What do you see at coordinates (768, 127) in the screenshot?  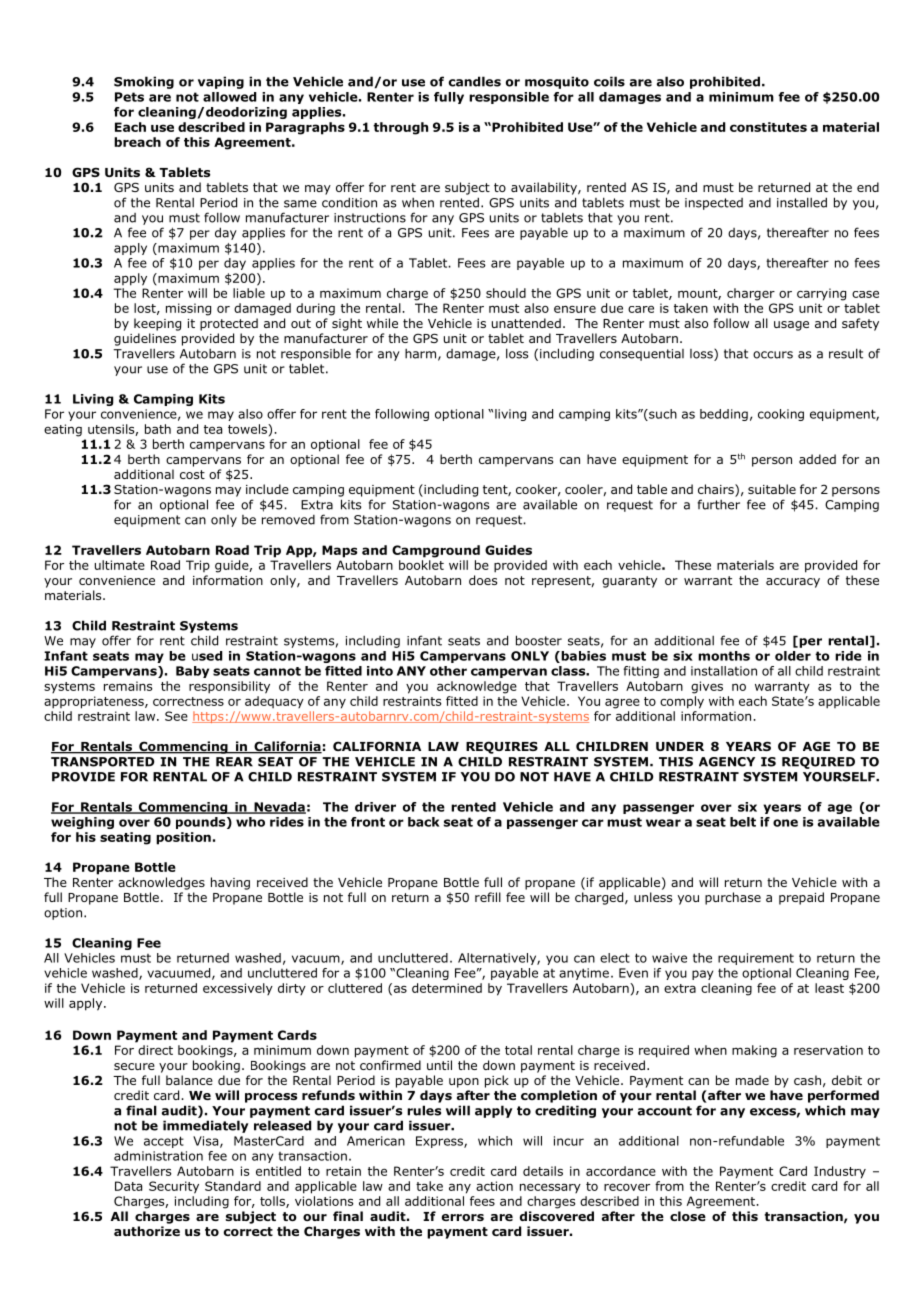 I see `constitutes` at bounding box center [768, 127].
